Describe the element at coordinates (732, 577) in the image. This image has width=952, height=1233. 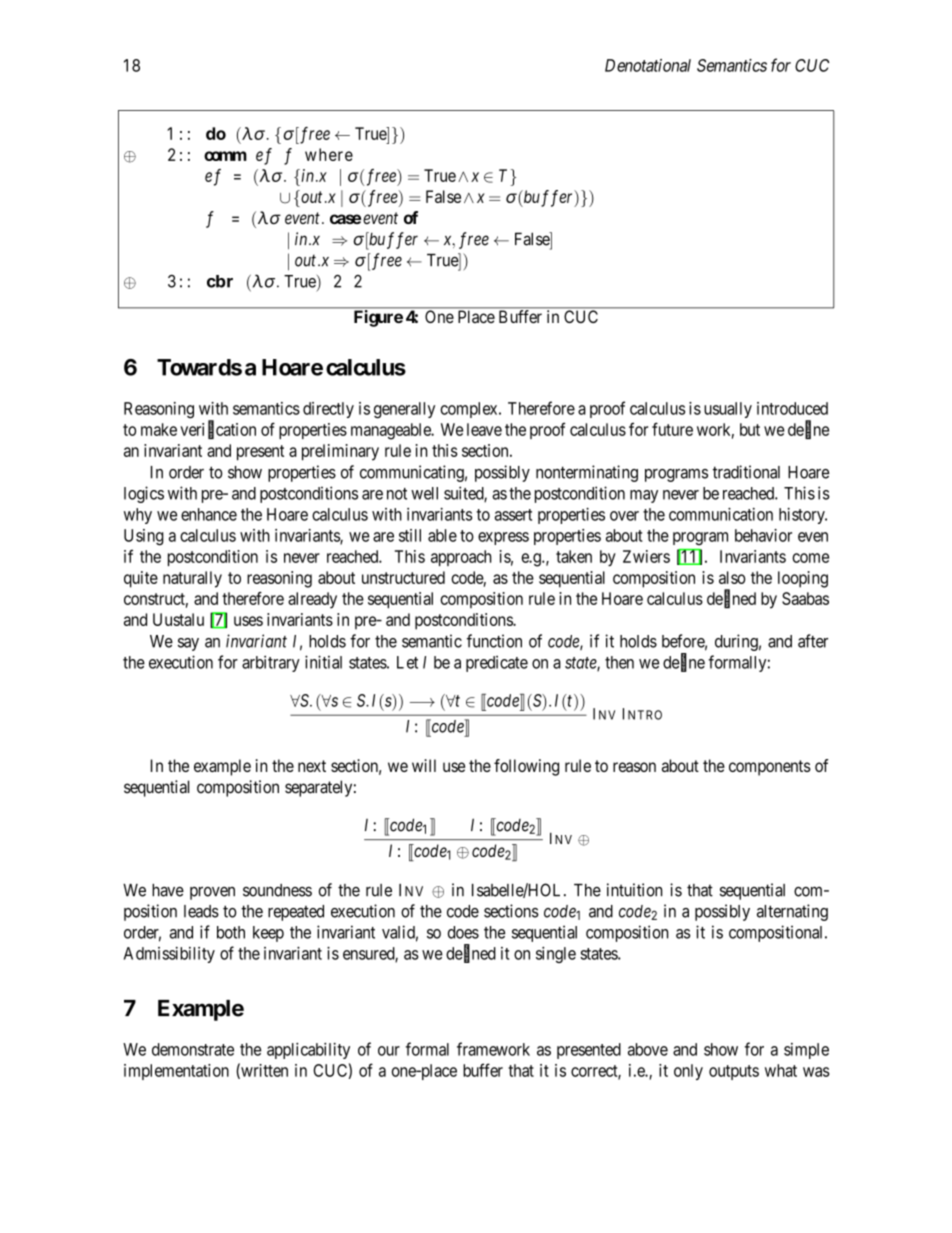
I see `also` at that location.
